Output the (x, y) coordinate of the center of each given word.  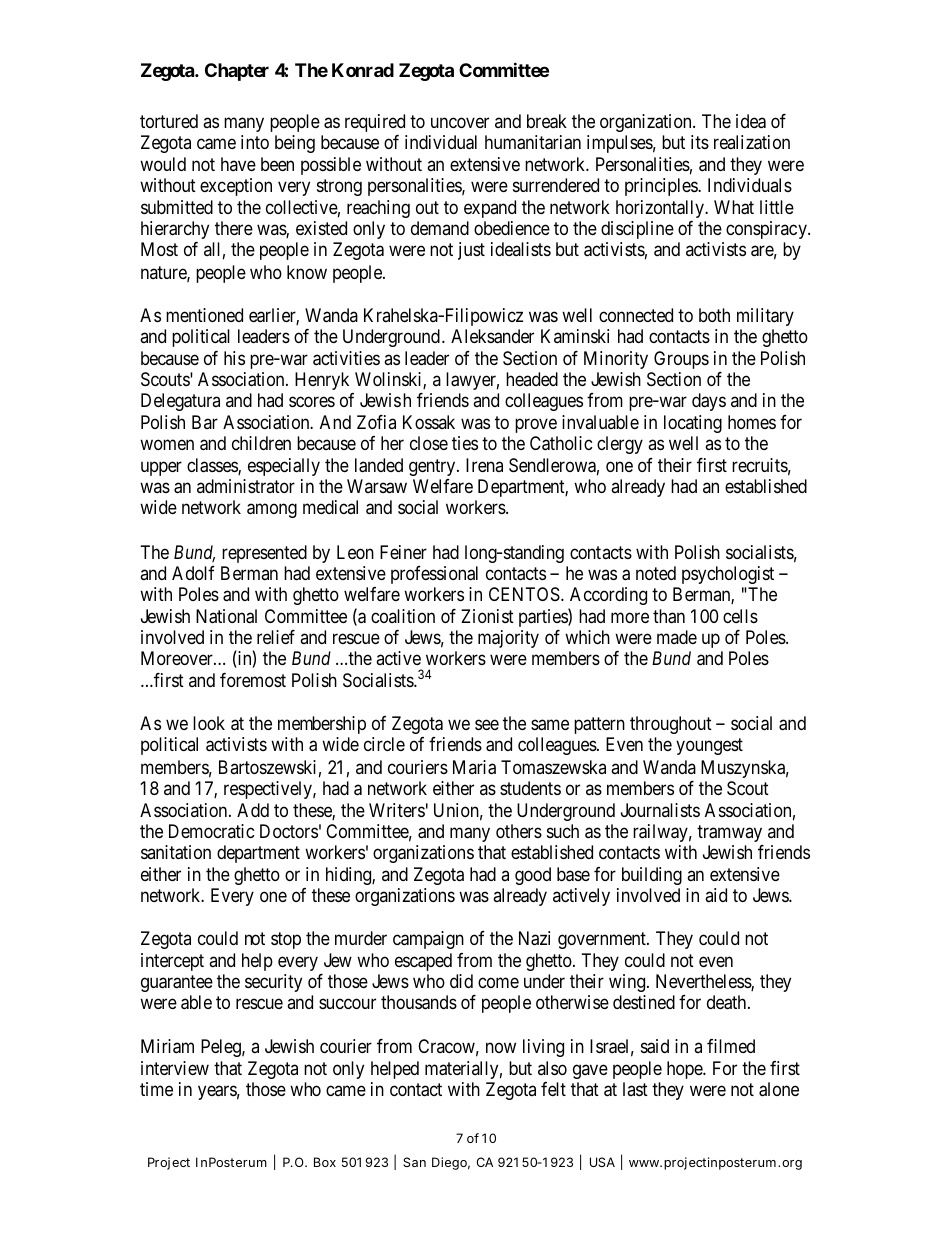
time (156, 1089)
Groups (681, 360)
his (234, 358)
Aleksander (492, 336)
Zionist (487, 616)
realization (752, 142)
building (652, 876)
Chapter (237, 72)
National (226, 616)
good (533, 876)
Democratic (212, 831)
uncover (460, 122)
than (669, 616)
